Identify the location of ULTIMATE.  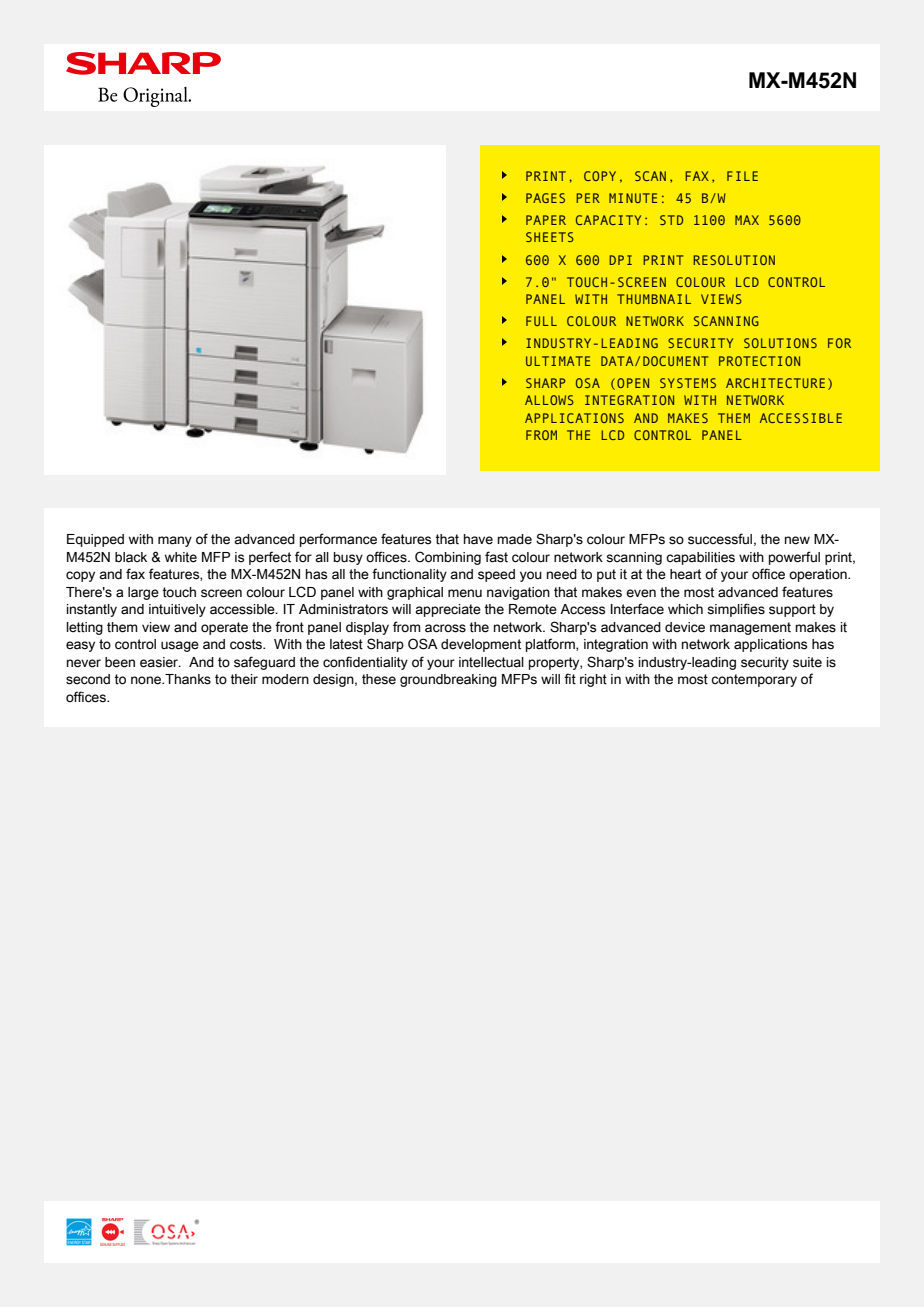
(558, 361).
